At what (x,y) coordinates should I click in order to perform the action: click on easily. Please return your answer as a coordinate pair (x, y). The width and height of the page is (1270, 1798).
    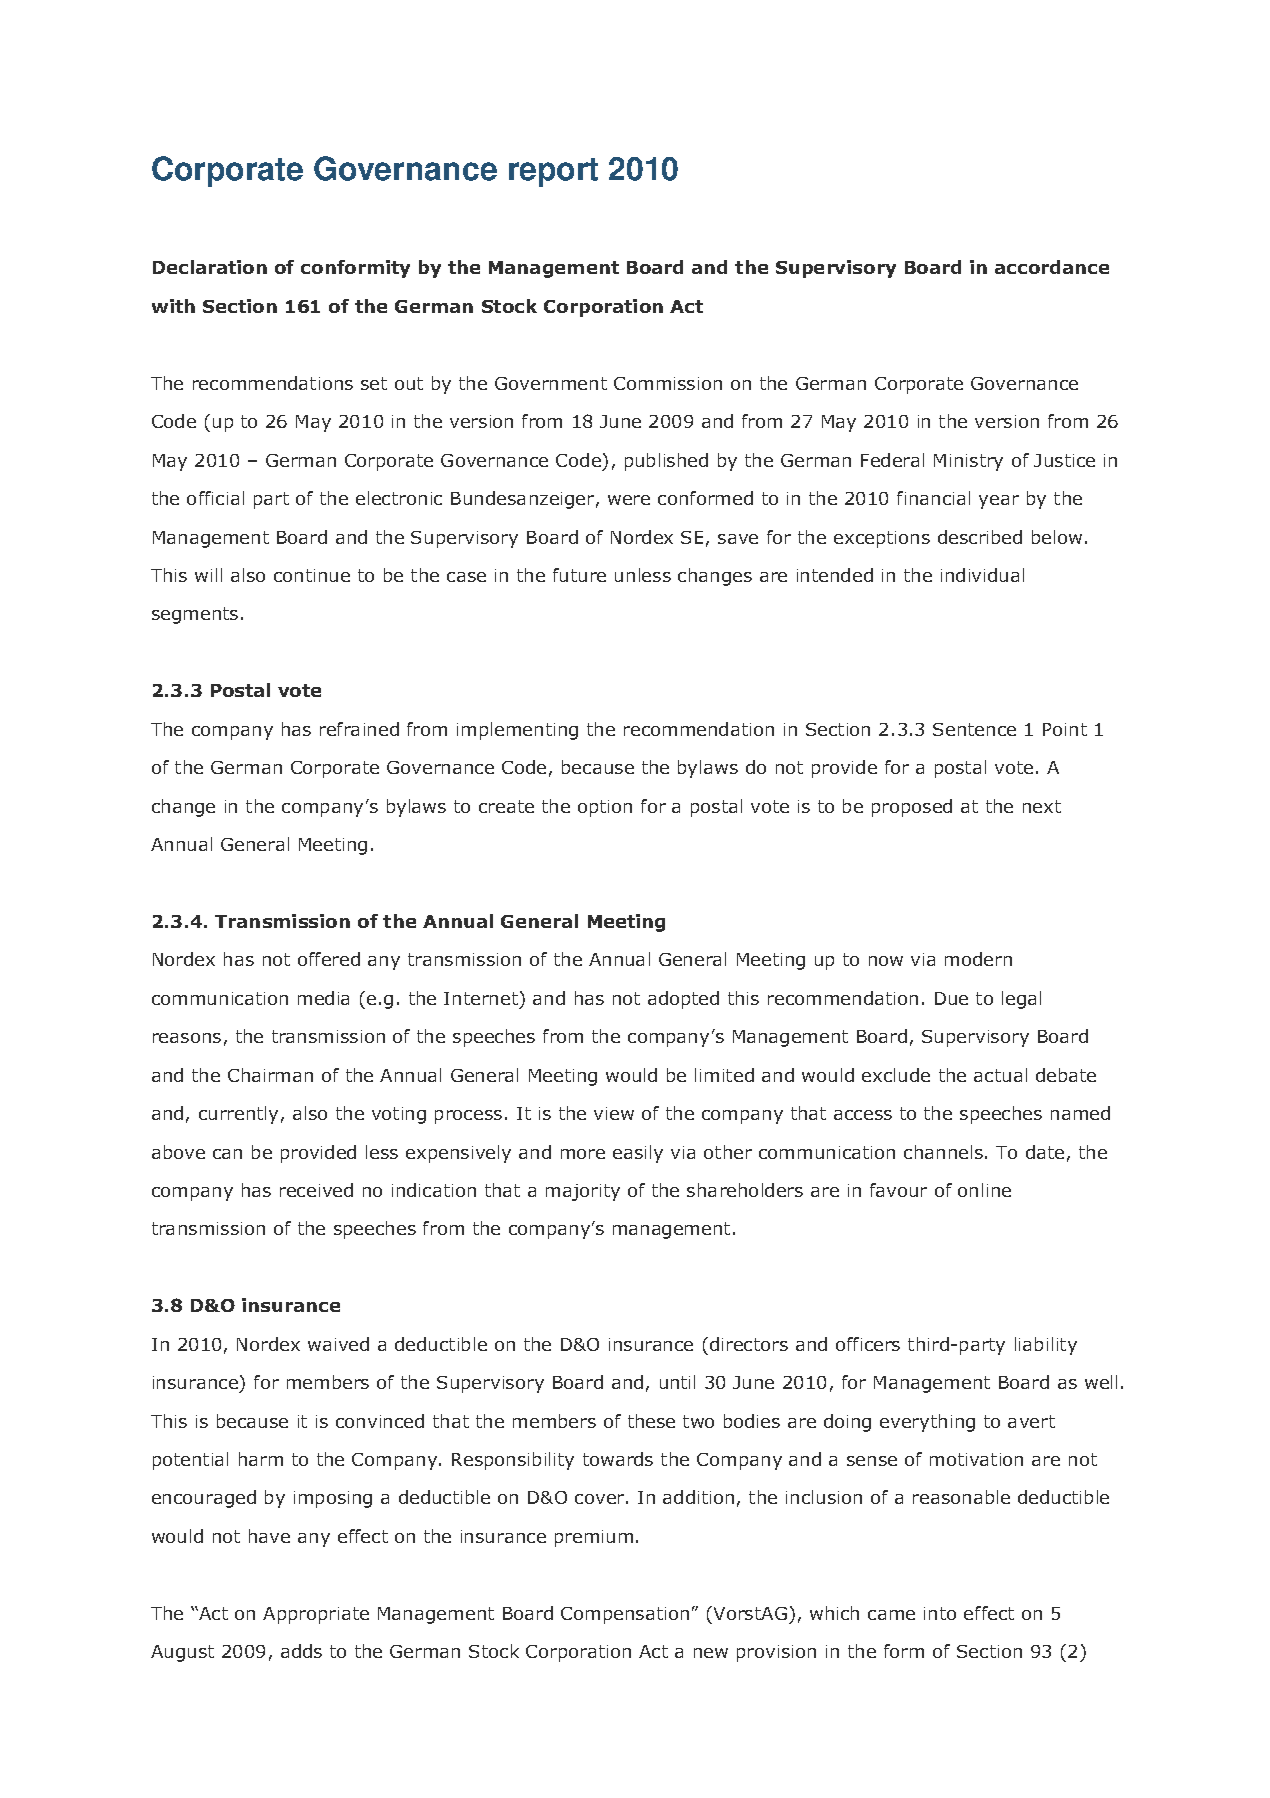
    Looking at the image, I should click on (638, 1154).
